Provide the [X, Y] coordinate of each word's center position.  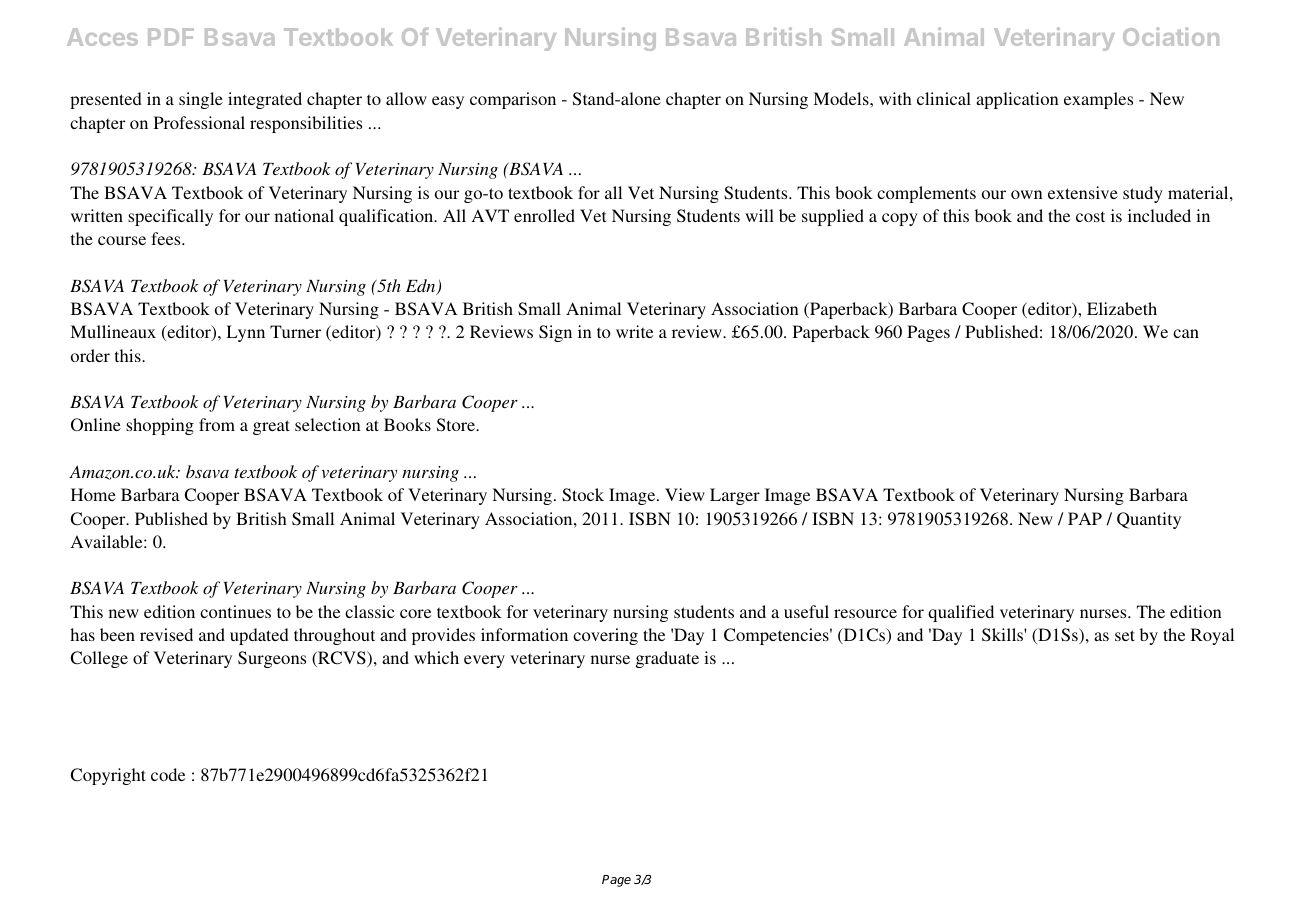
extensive [1083, 192]
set [1125, 635]
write [634, 331]
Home [93, 494]
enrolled [544, 215]
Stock [583, 495]
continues [235, 611]
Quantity [1149, 520]
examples [1098, 100]
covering [605, 636]
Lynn [245, 333]
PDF [171, 37]
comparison [513, 100]
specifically [170, 217]
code [168, 774]
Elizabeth [1122, 308]
